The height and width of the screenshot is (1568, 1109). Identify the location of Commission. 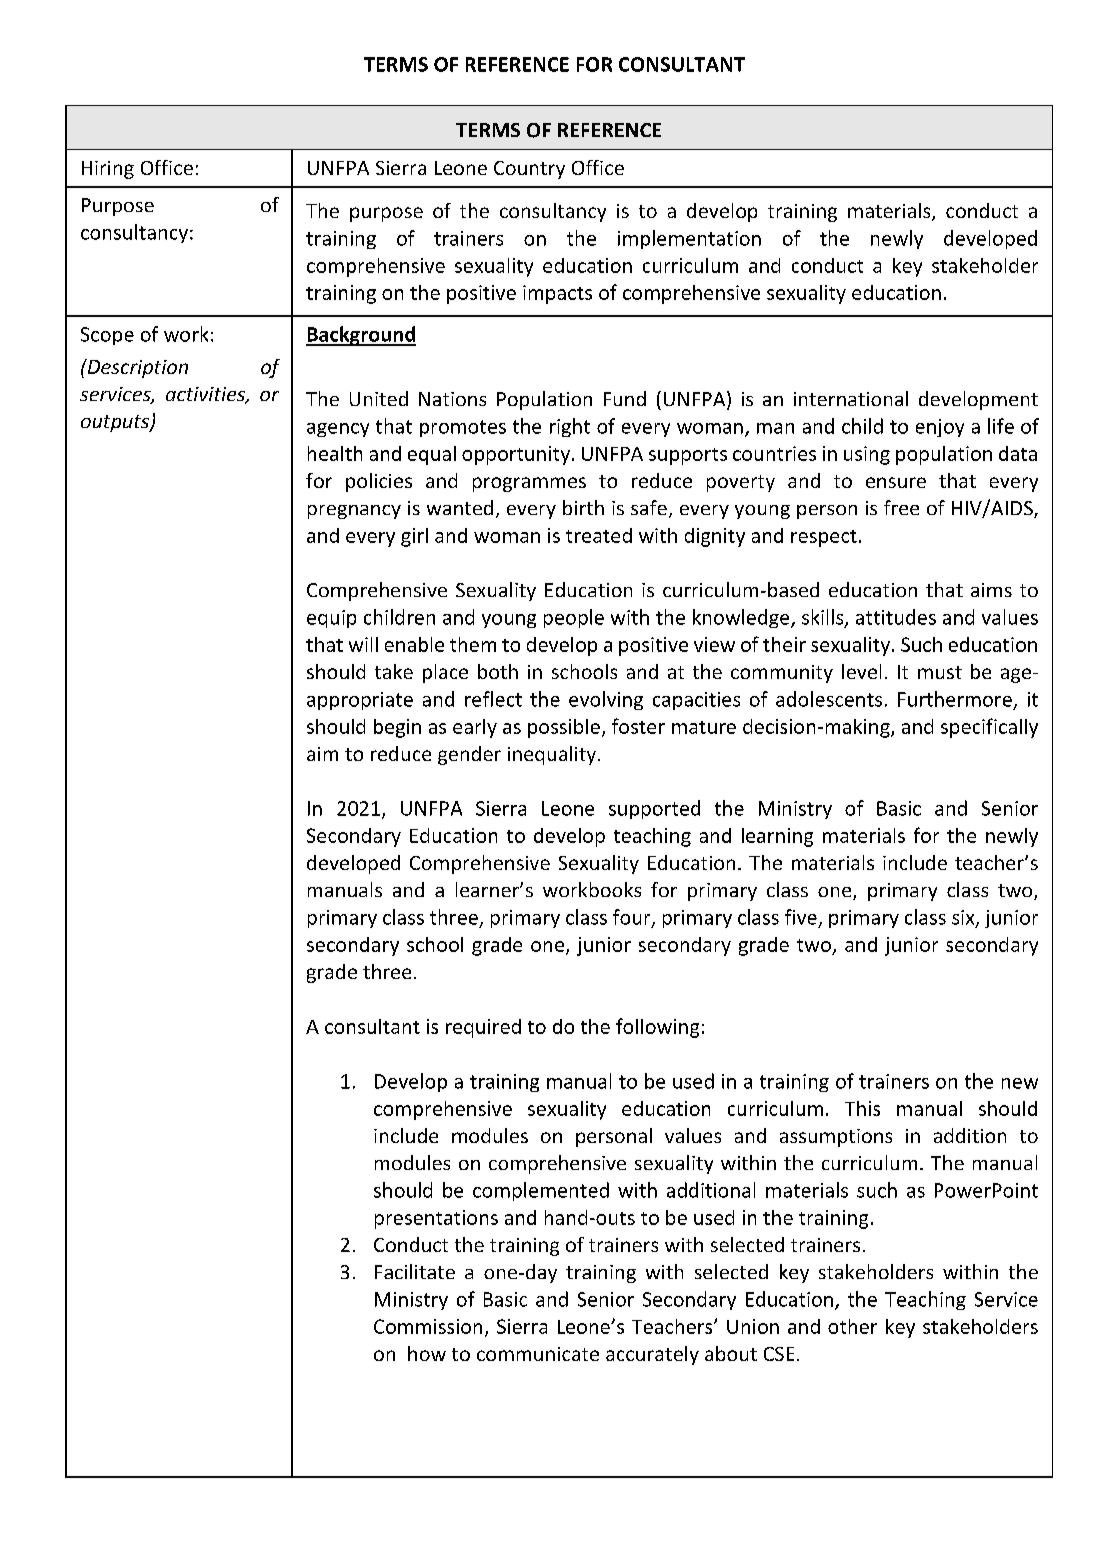
(428, 1326).
